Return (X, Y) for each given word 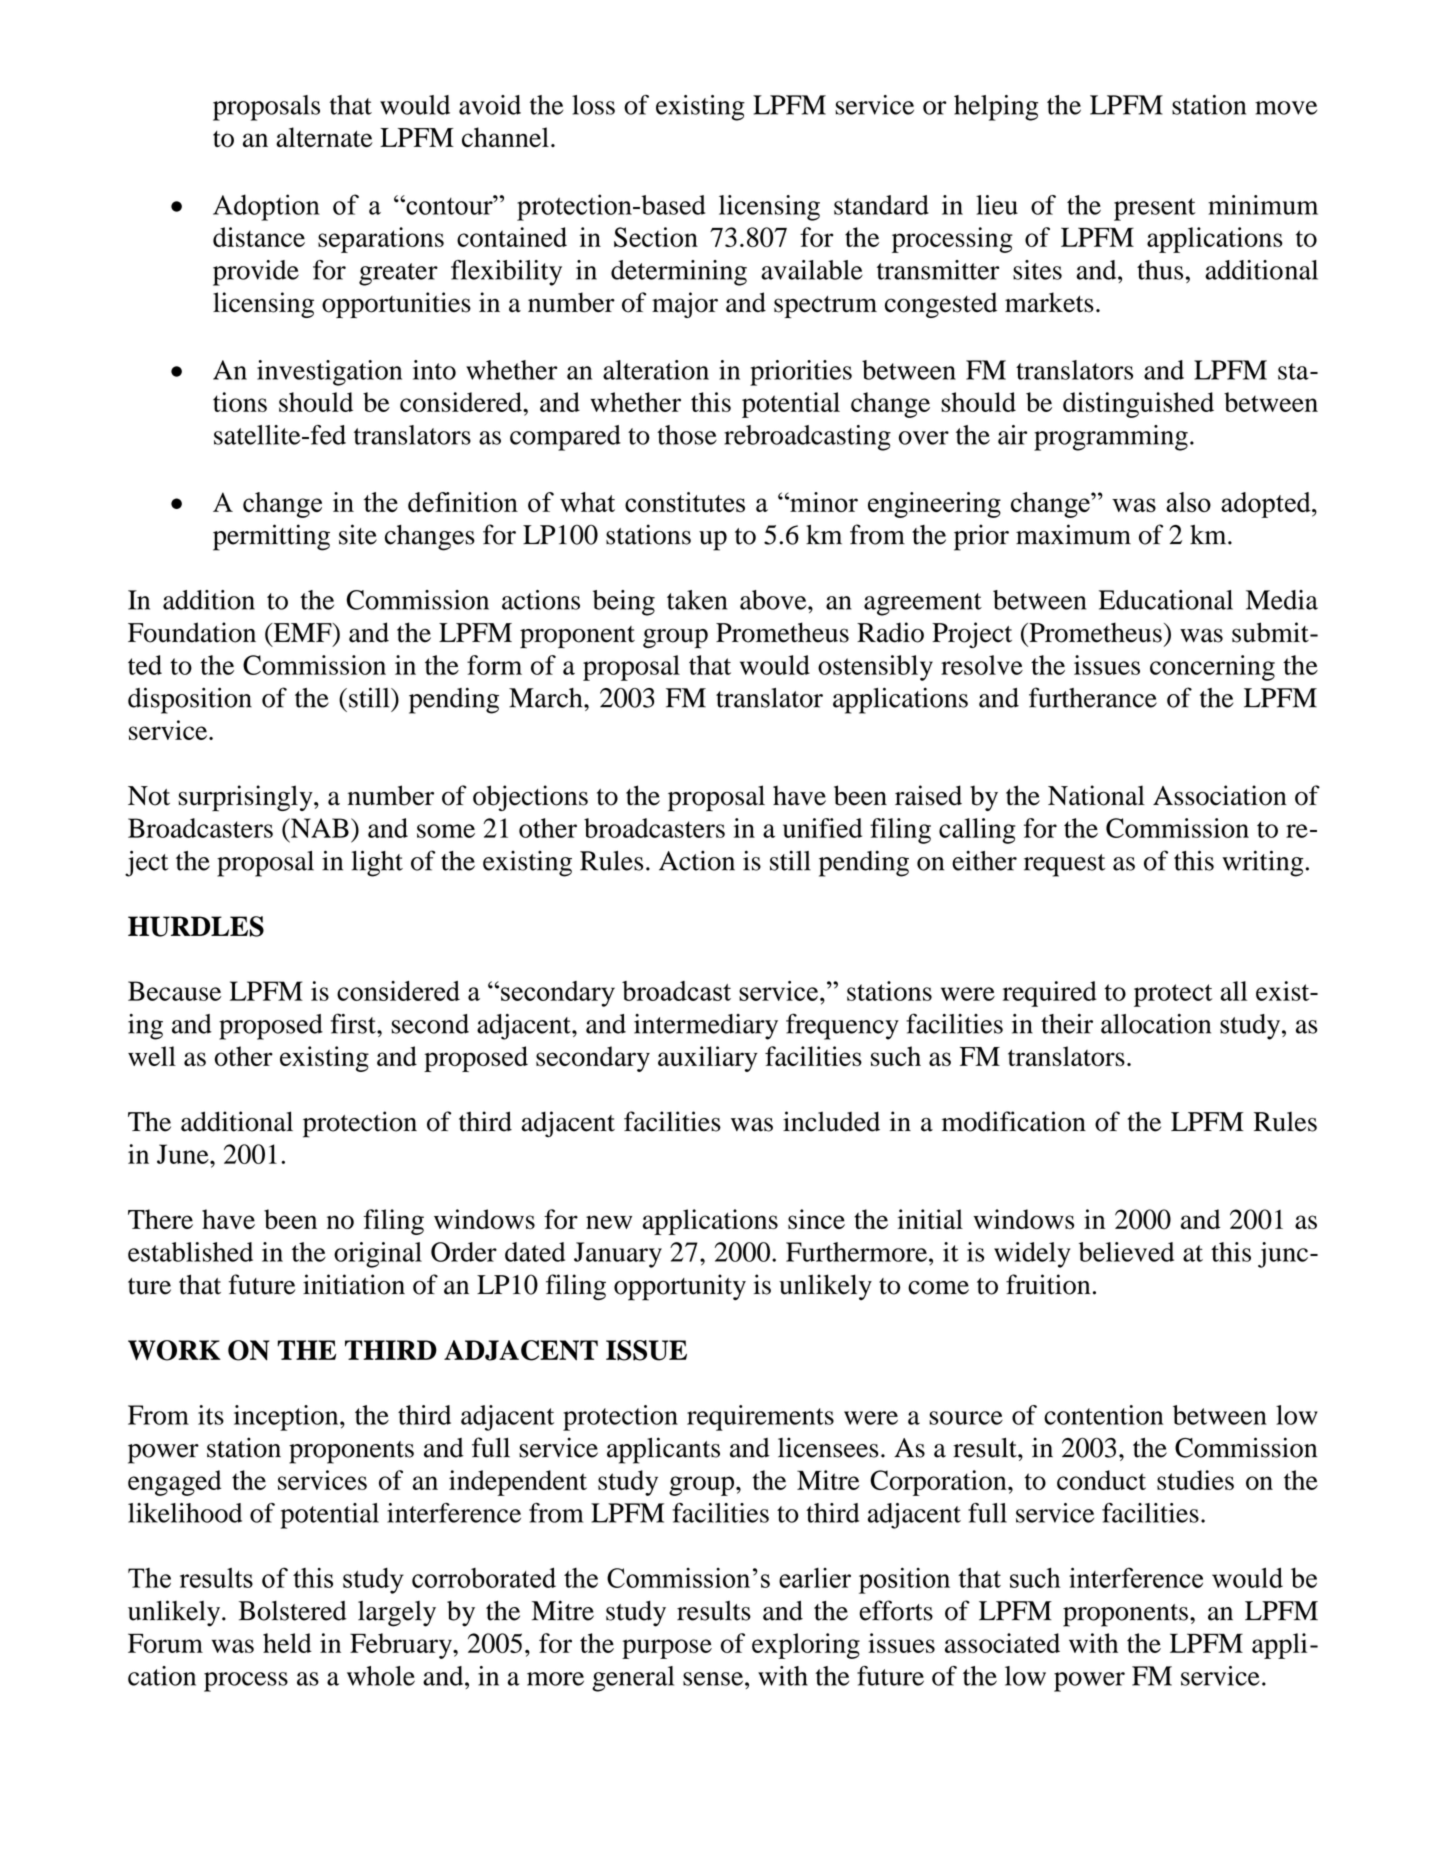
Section (656, 237)
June (184, 1154)
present (1155, 209)
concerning (1212, 668)
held (287, 1643)
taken (697, 600)
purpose (667, 1649)
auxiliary (708, 1059)
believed (1126, 1252)
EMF (302, 632)
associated (1002, 1643)
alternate (324, 137)
